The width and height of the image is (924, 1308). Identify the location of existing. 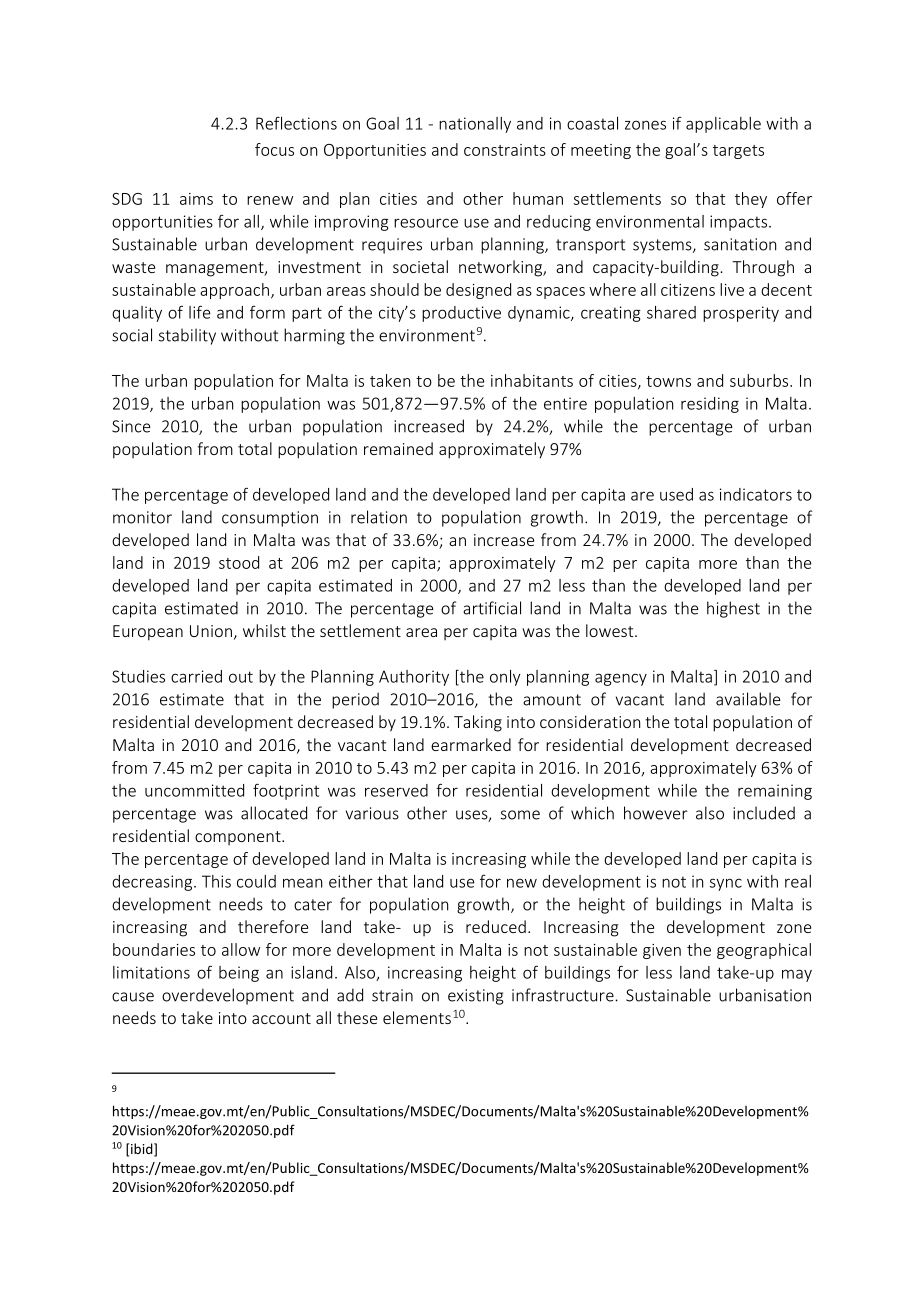
(476, 997).
